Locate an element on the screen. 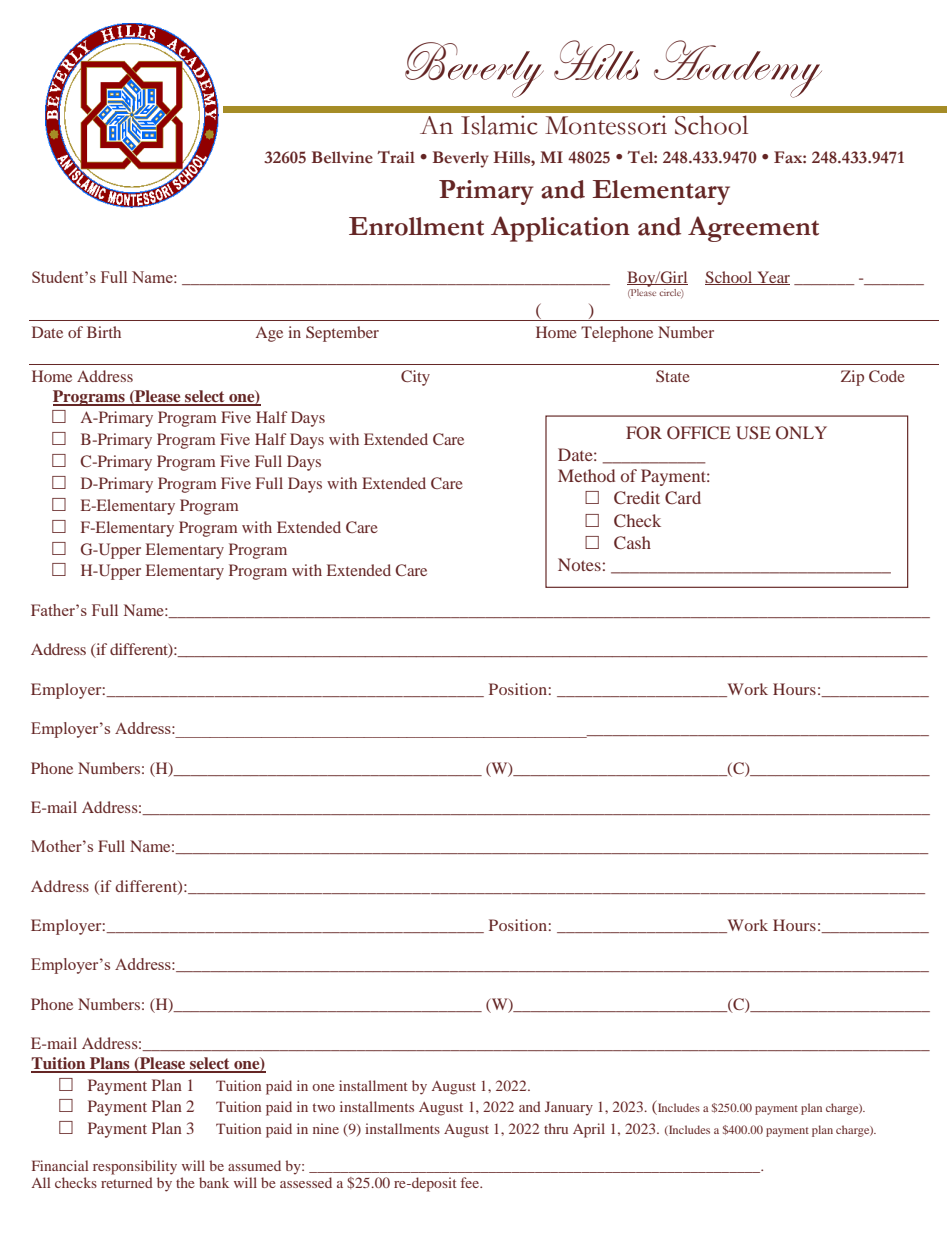  Trail is located at coordinates (396, 157).
